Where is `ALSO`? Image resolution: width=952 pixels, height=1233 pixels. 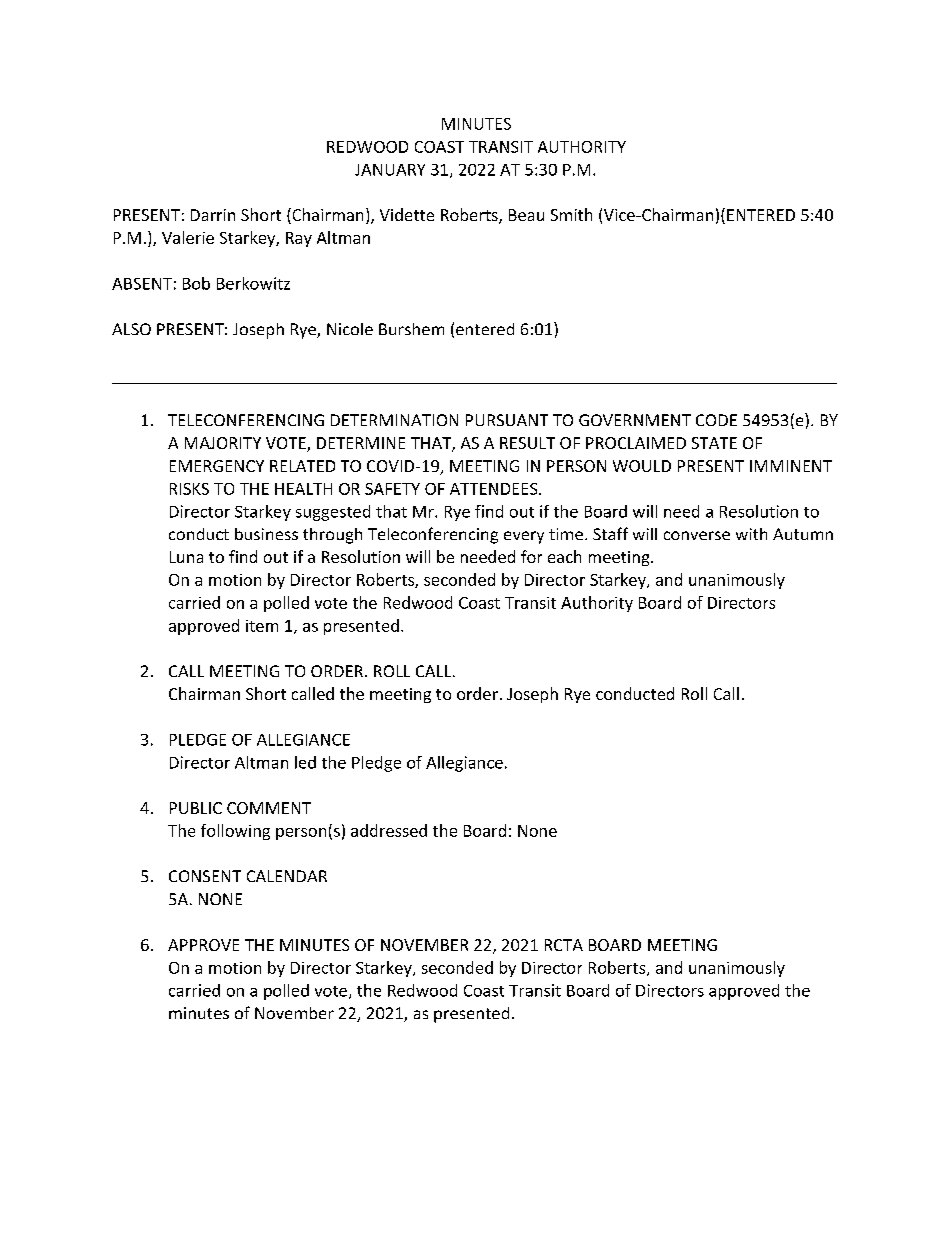
ALSO is located at coordinates (131, 329).
